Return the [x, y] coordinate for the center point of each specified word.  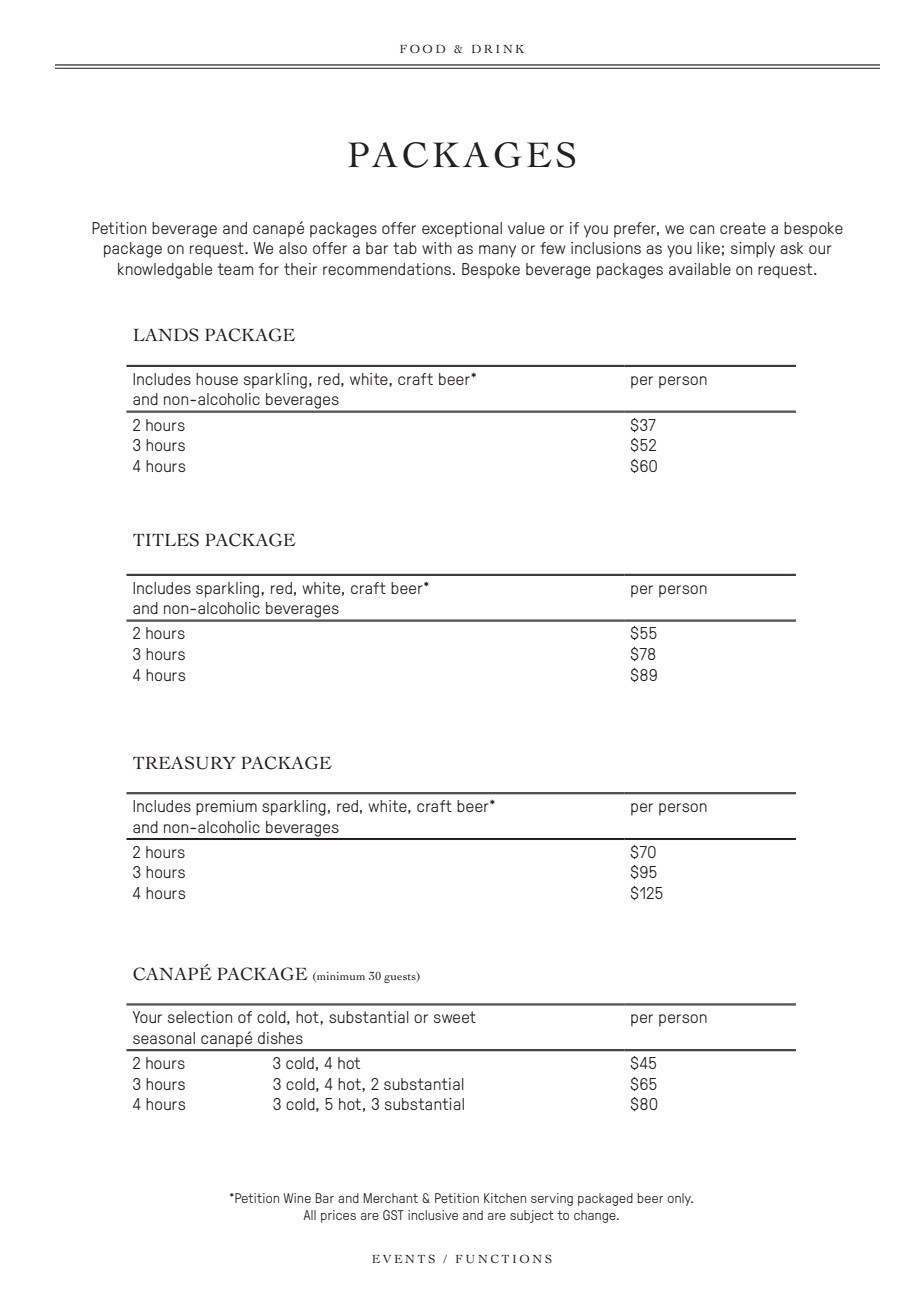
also [293, 248]
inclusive [433, 1215]
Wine [297, 1198]
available [700, 269]
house [217, 379]
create [743, 228]
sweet [455, 1017]
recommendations [387, 269]
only [680, 1199]
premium [226, 808]
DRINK [498, 48]
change [596, 1216]
